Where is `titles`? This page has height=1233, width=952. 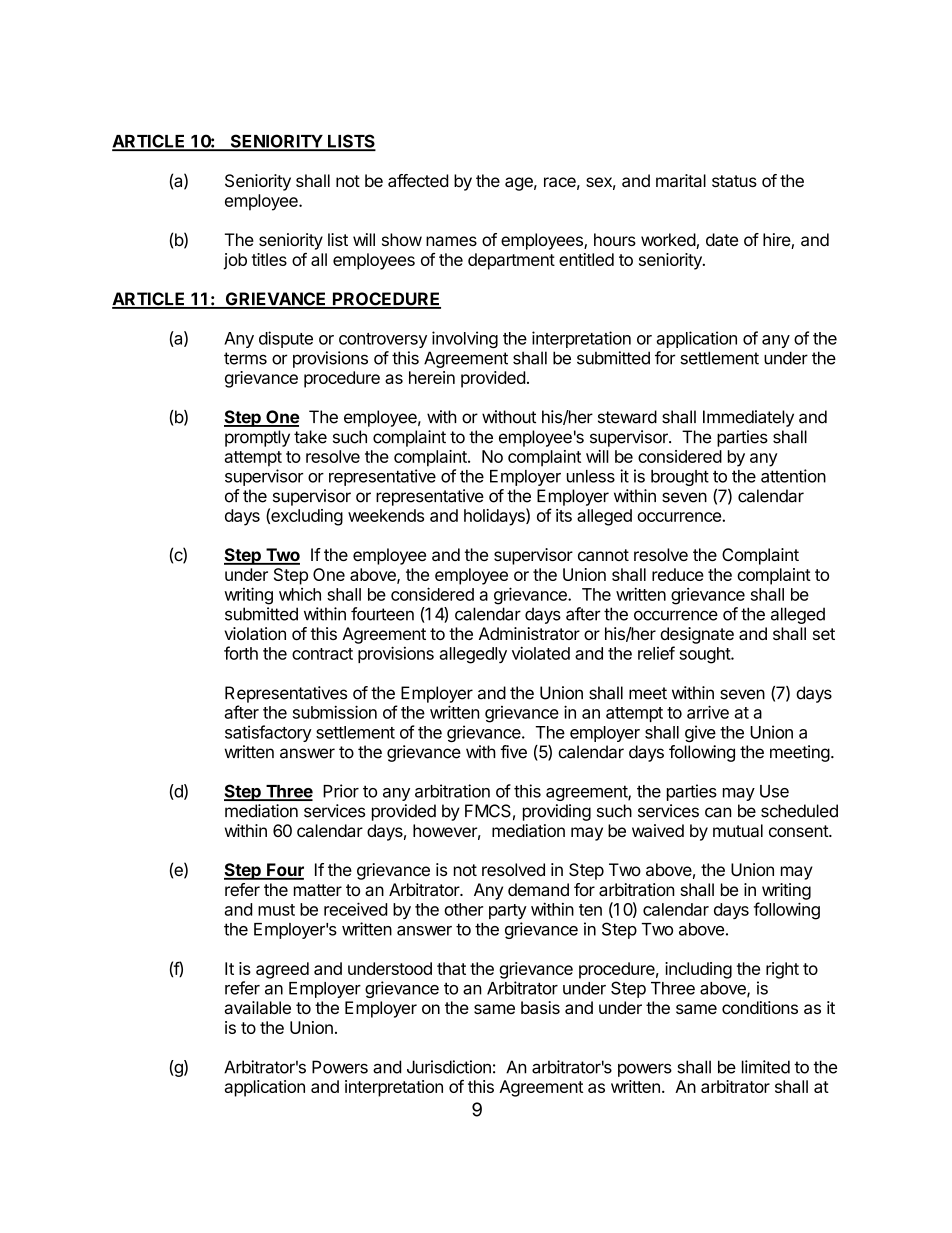 titles is located at coordinates (269, 259).
